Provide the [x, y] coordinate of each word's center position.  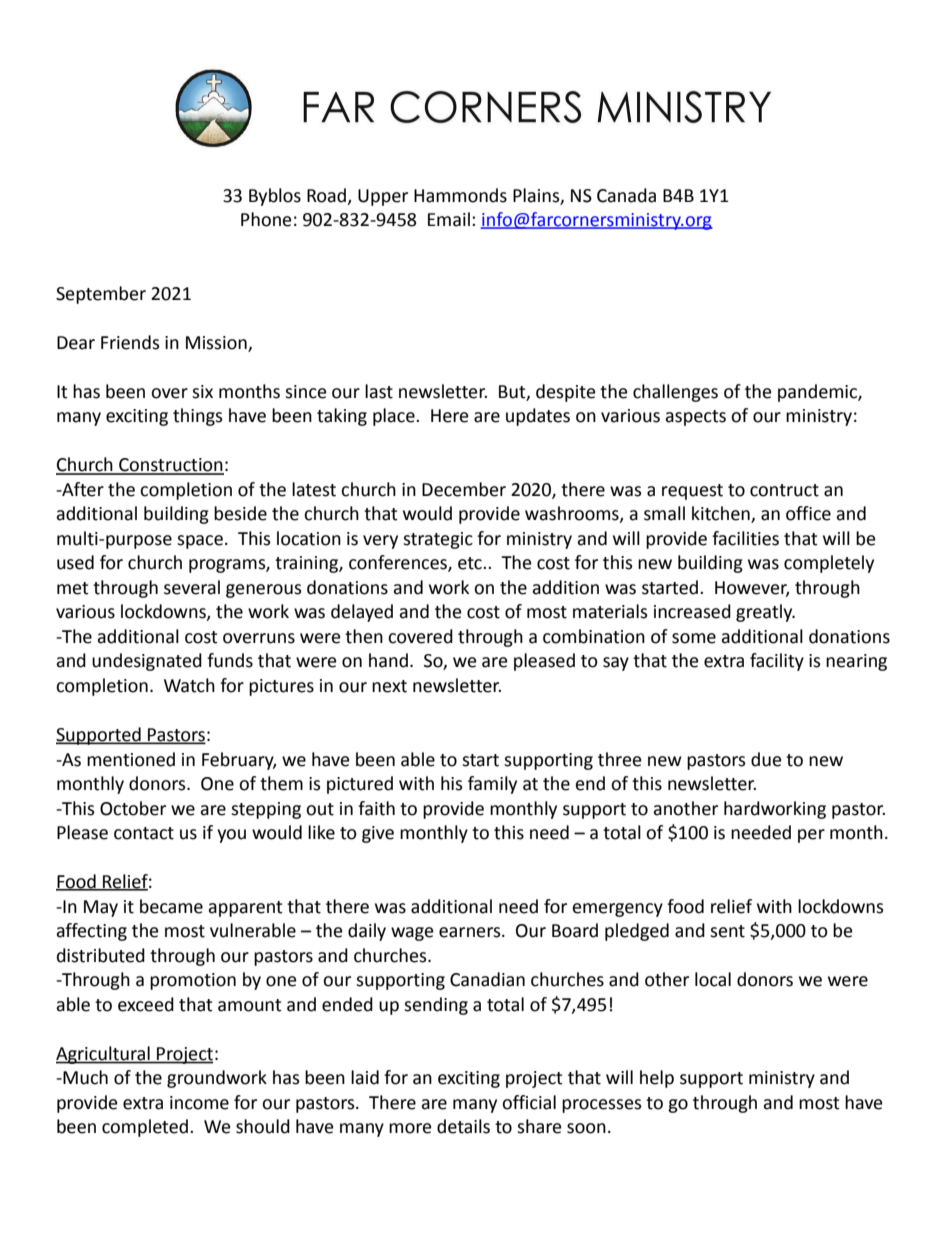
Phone [266, 219]
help [657, 1079]
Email [449, 219]
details [463, 1126]
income [199, 1103]
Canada [626, 195]
